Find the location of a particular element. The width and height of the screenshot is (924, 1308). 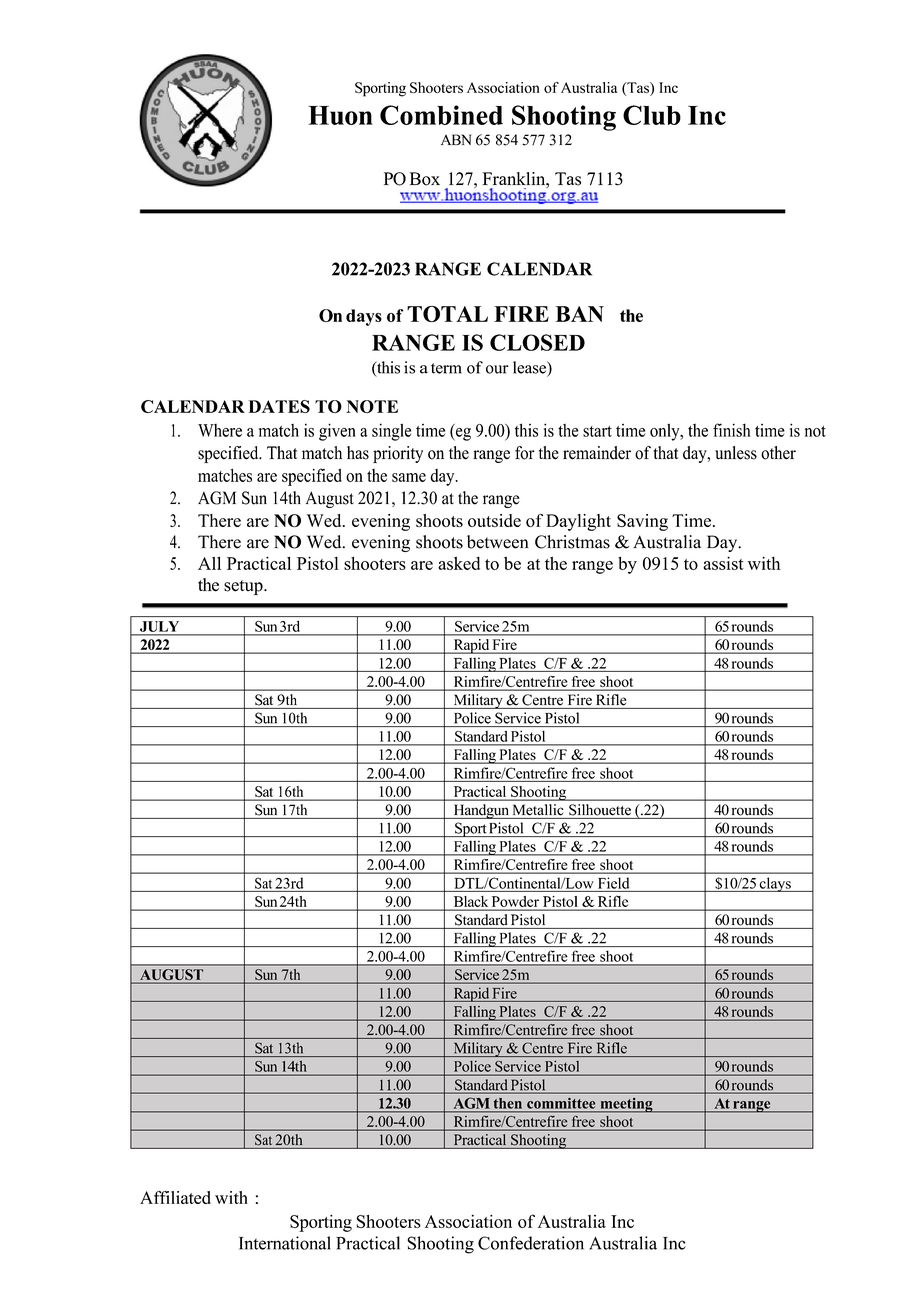

Club is located at coordinates (652, 115).
